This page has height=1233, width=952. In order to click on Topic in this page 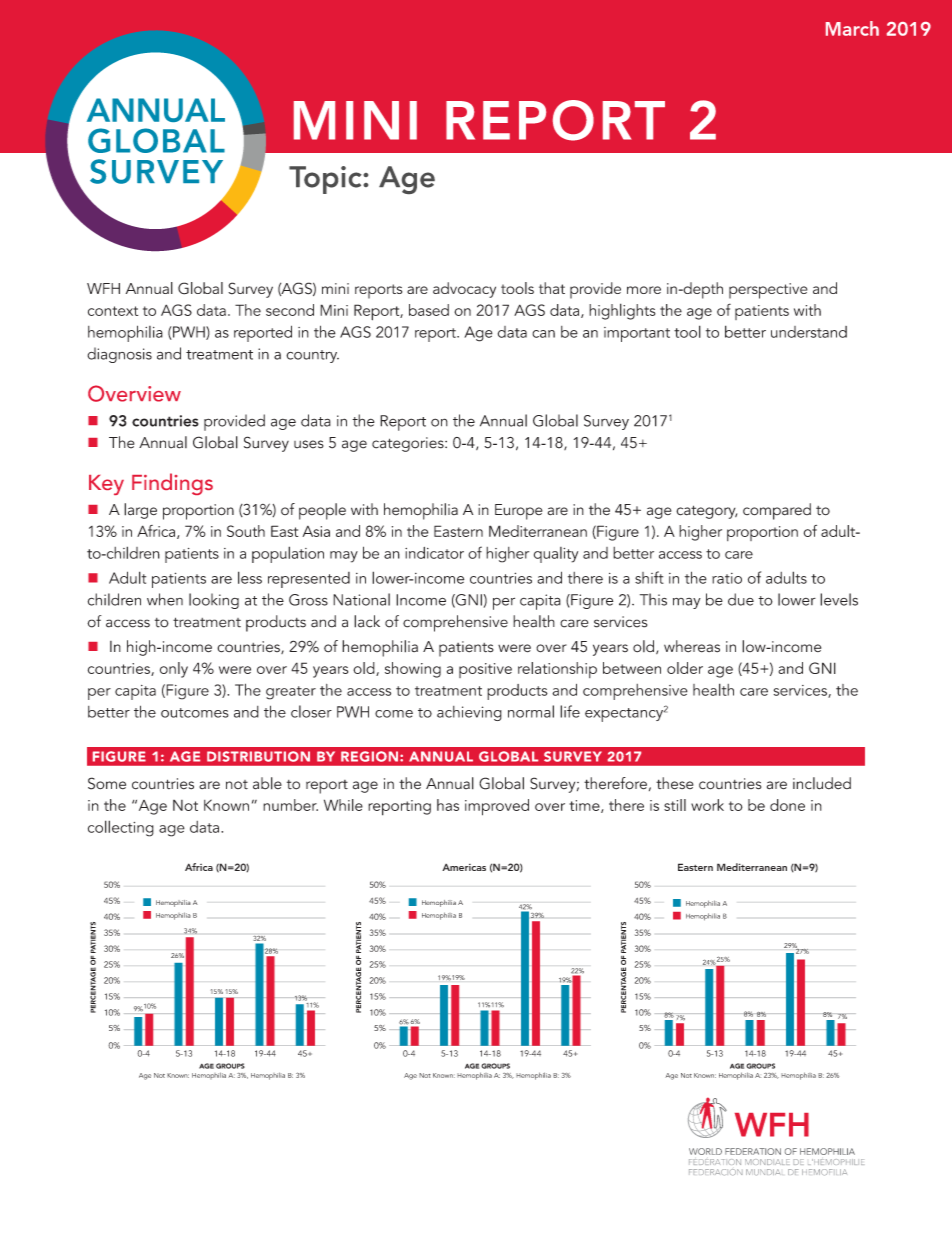, I will do `click(326, 180)`.
